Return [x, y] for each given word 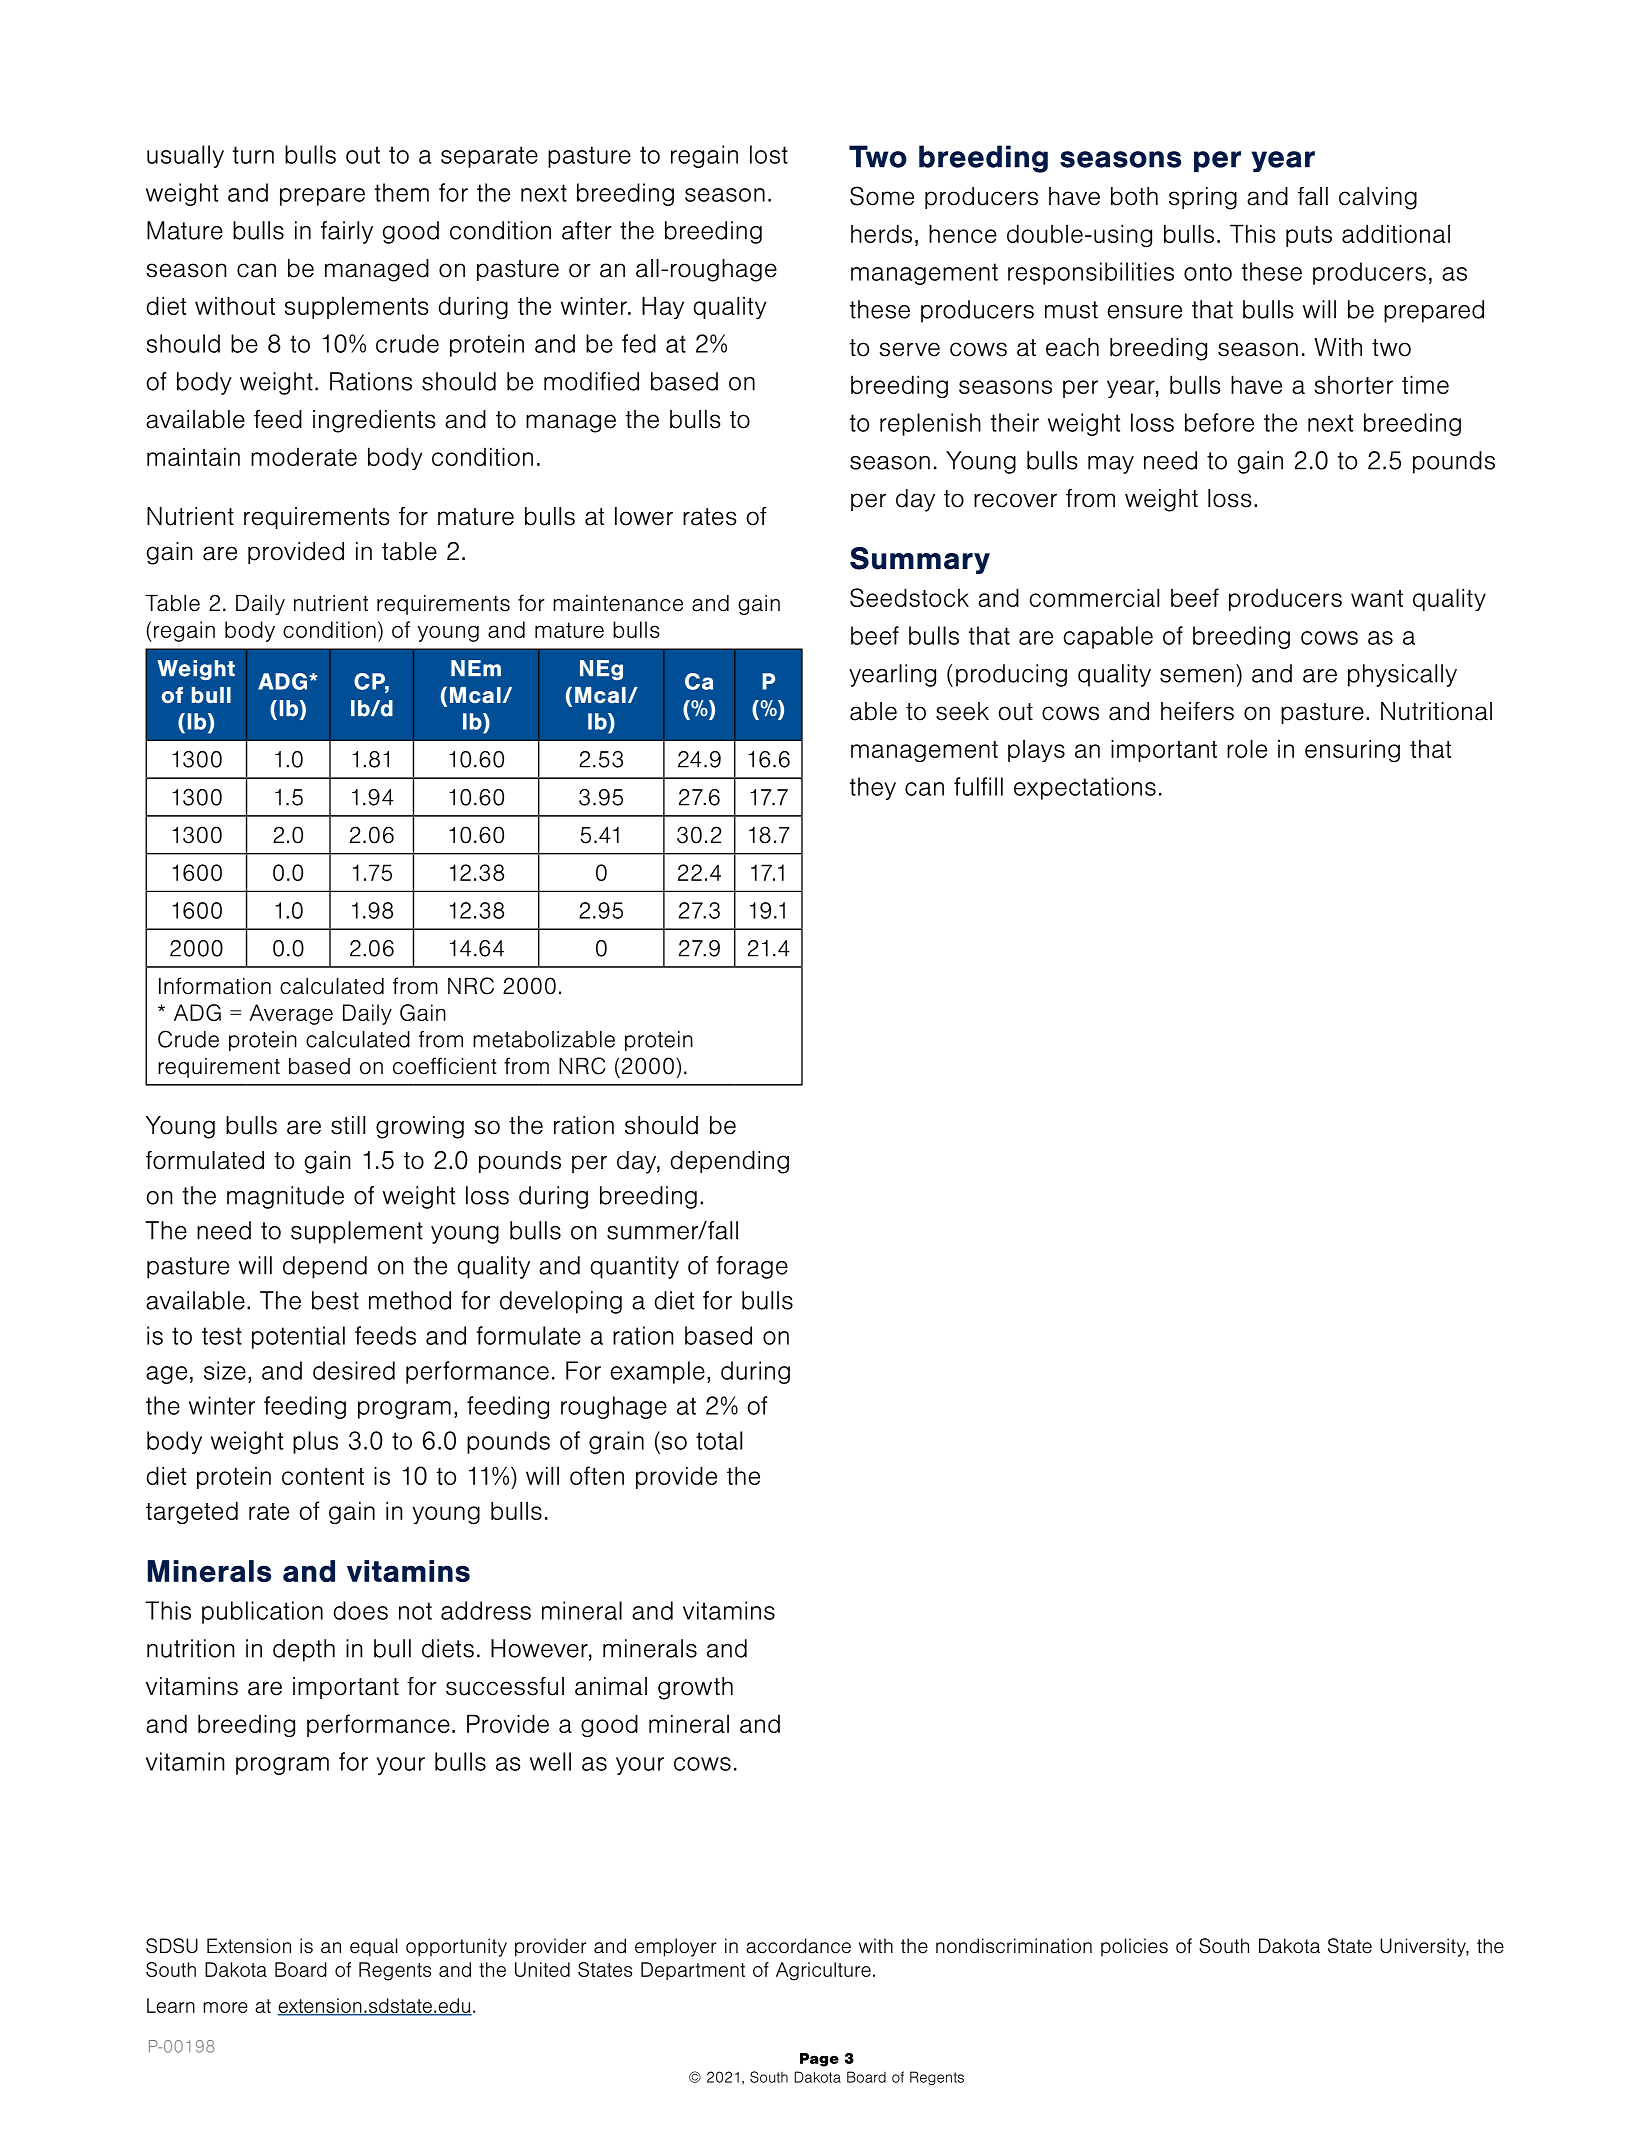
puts [1309, 236]
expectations [1085, 788]
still [348, 1125]
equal [373, 1947]
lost [769, 154]
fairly [347, 232]
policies [1134, 1947]
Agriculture [823, 1971]
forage [752, 1267]
